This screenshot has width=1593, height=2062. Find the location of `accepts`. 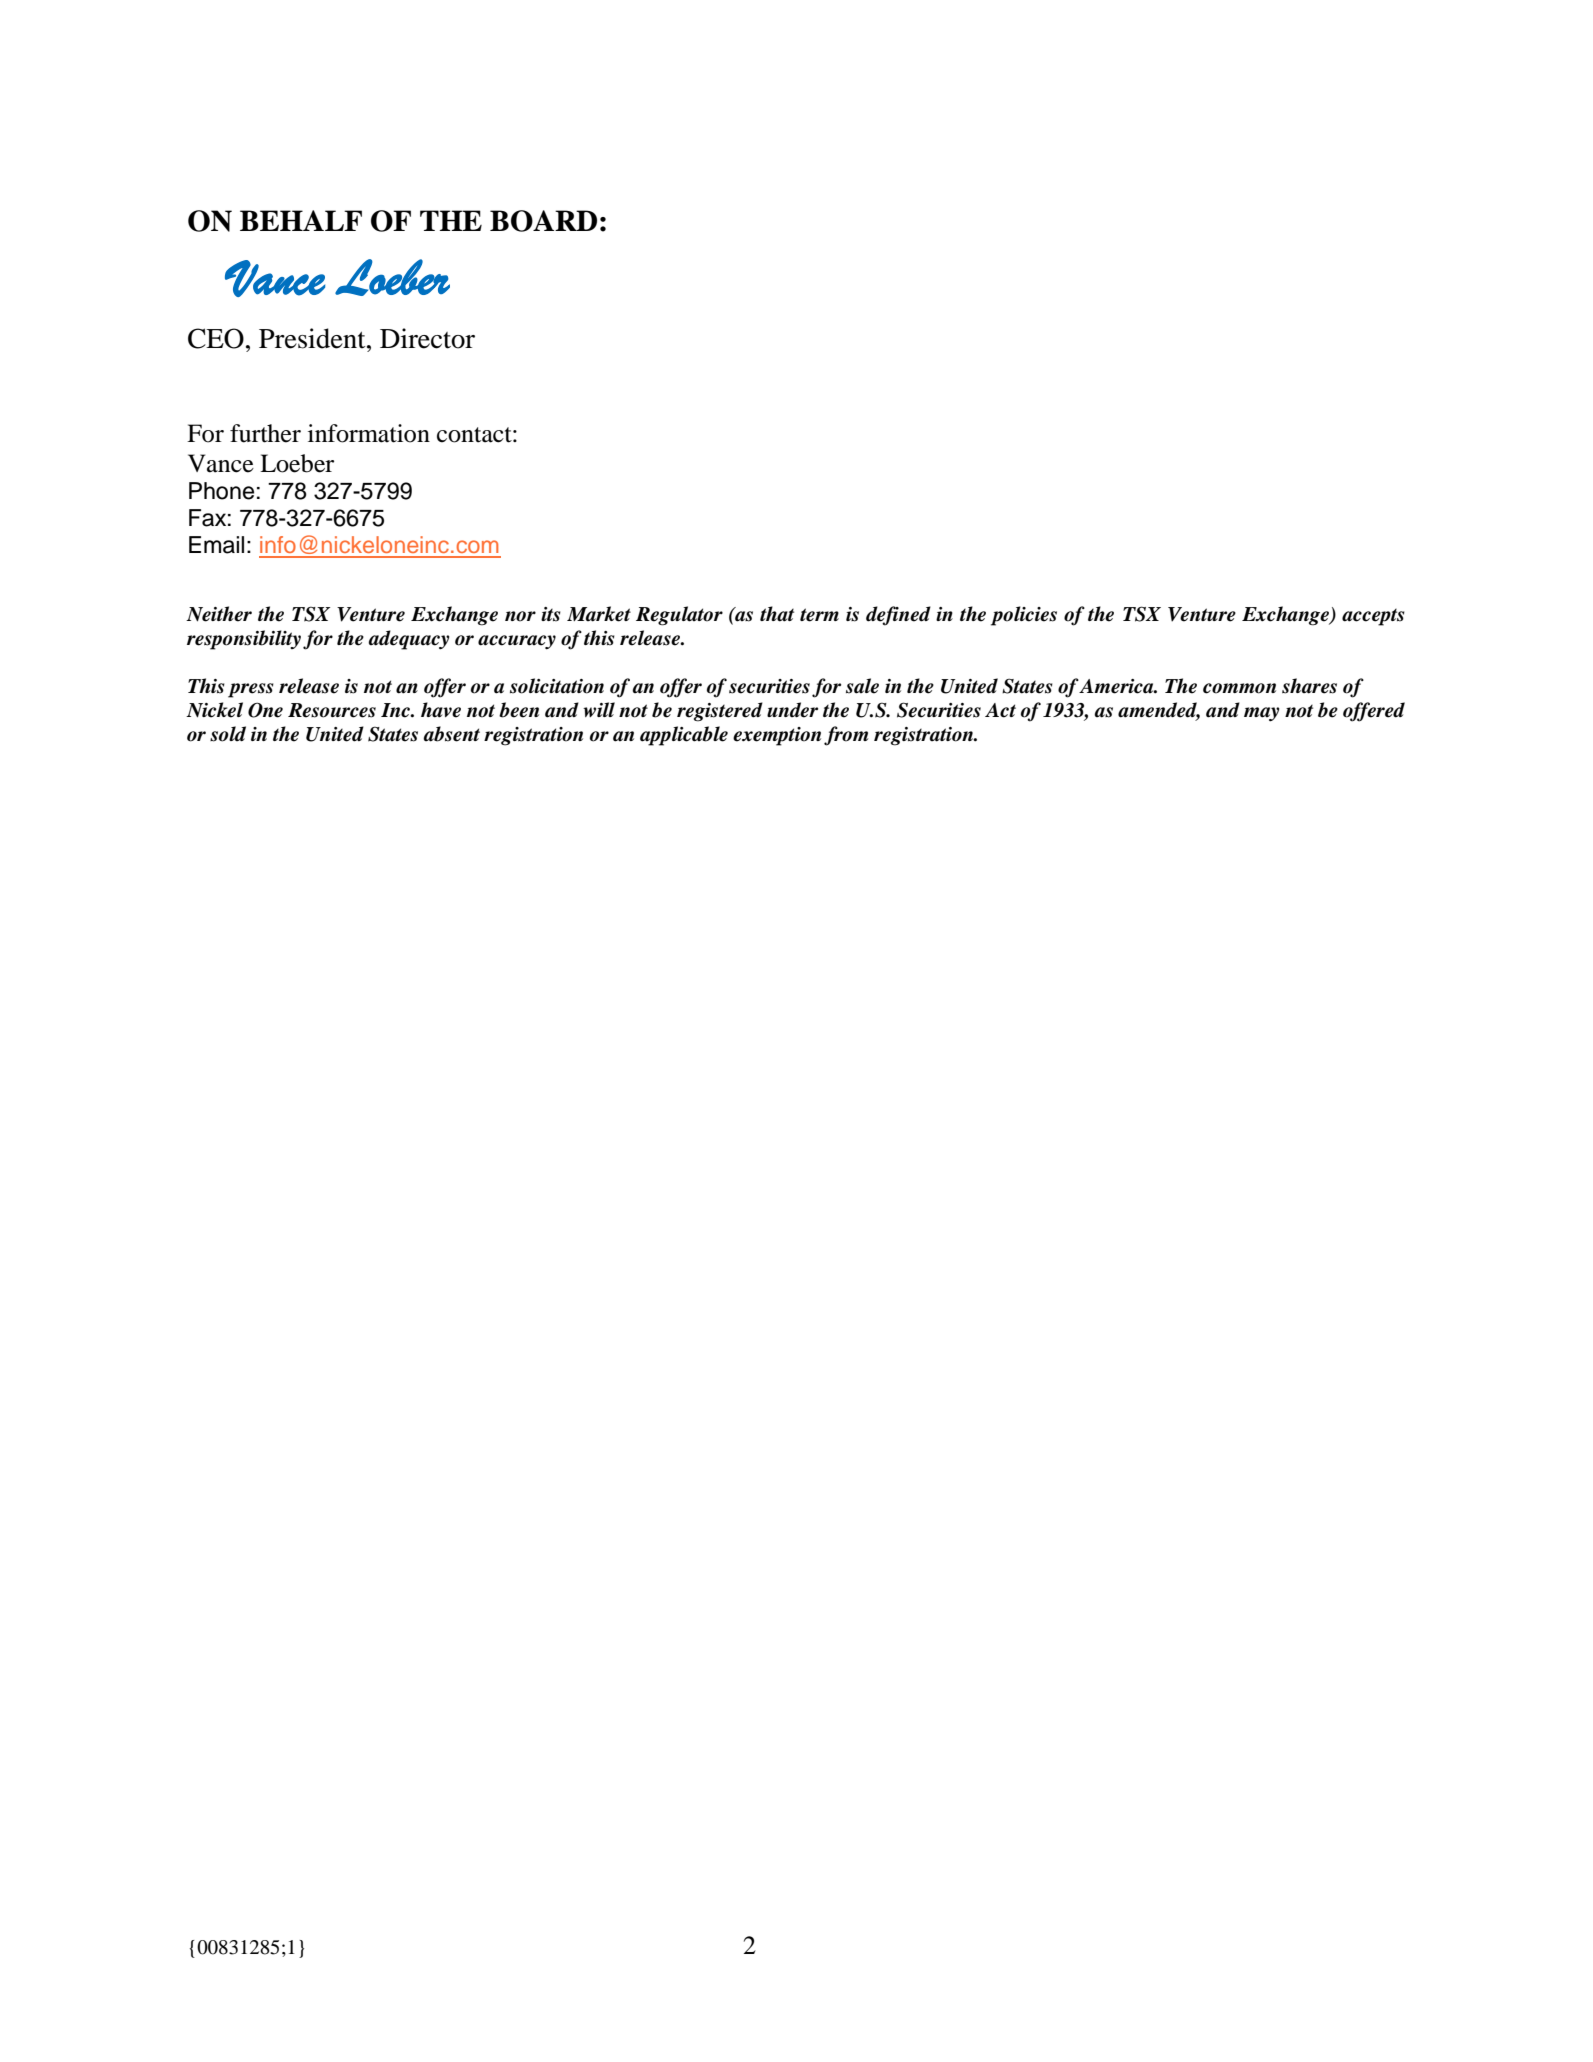

accepts is located at coordinates (1373, 617).
